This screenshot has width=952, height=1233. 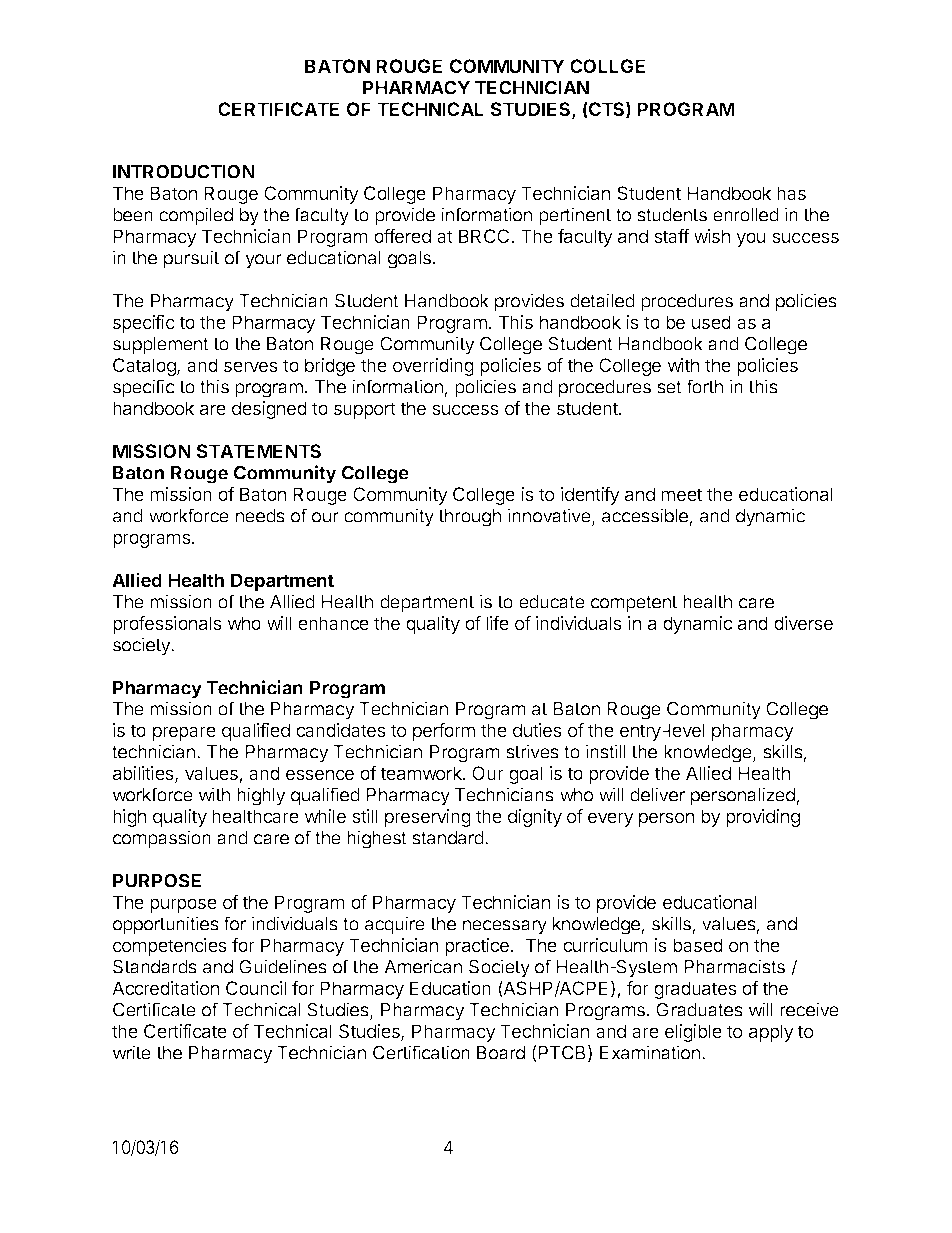 I want to click on professionals, so click(x=167, y=625).
